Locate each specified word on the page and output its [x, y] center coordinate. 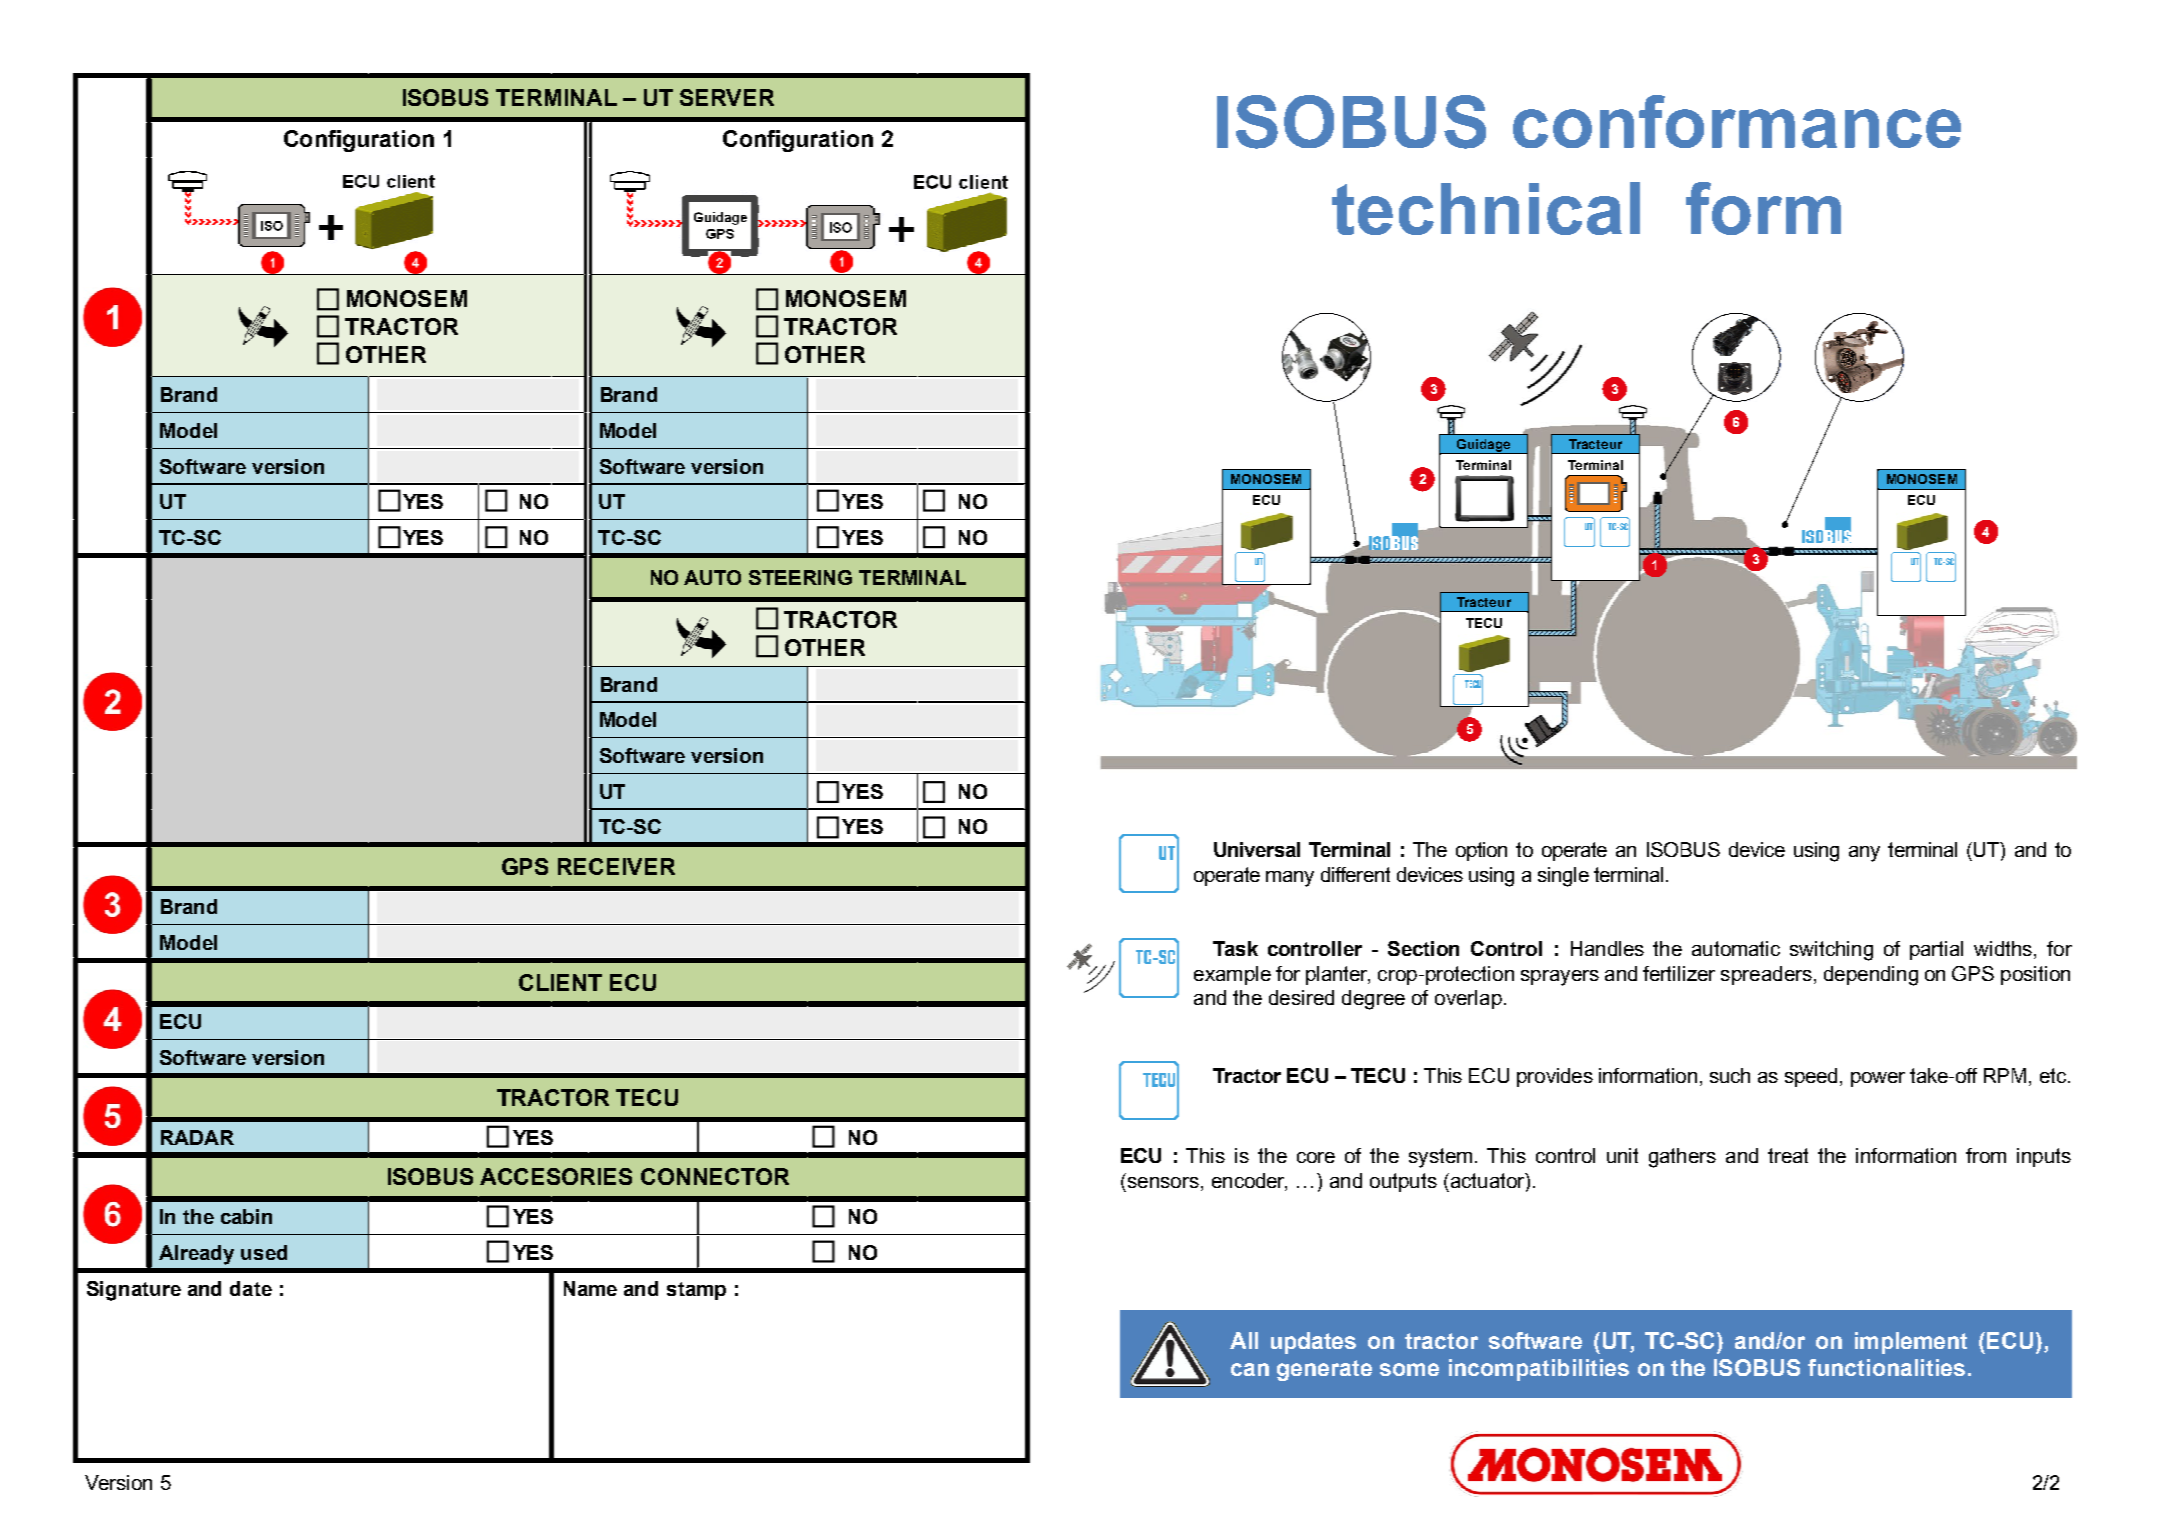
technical [1486, 208]
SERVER [727, 97]
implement [1911, 1343]
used [264, 1252]
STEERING [800, 577]
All [1244, 1340]
